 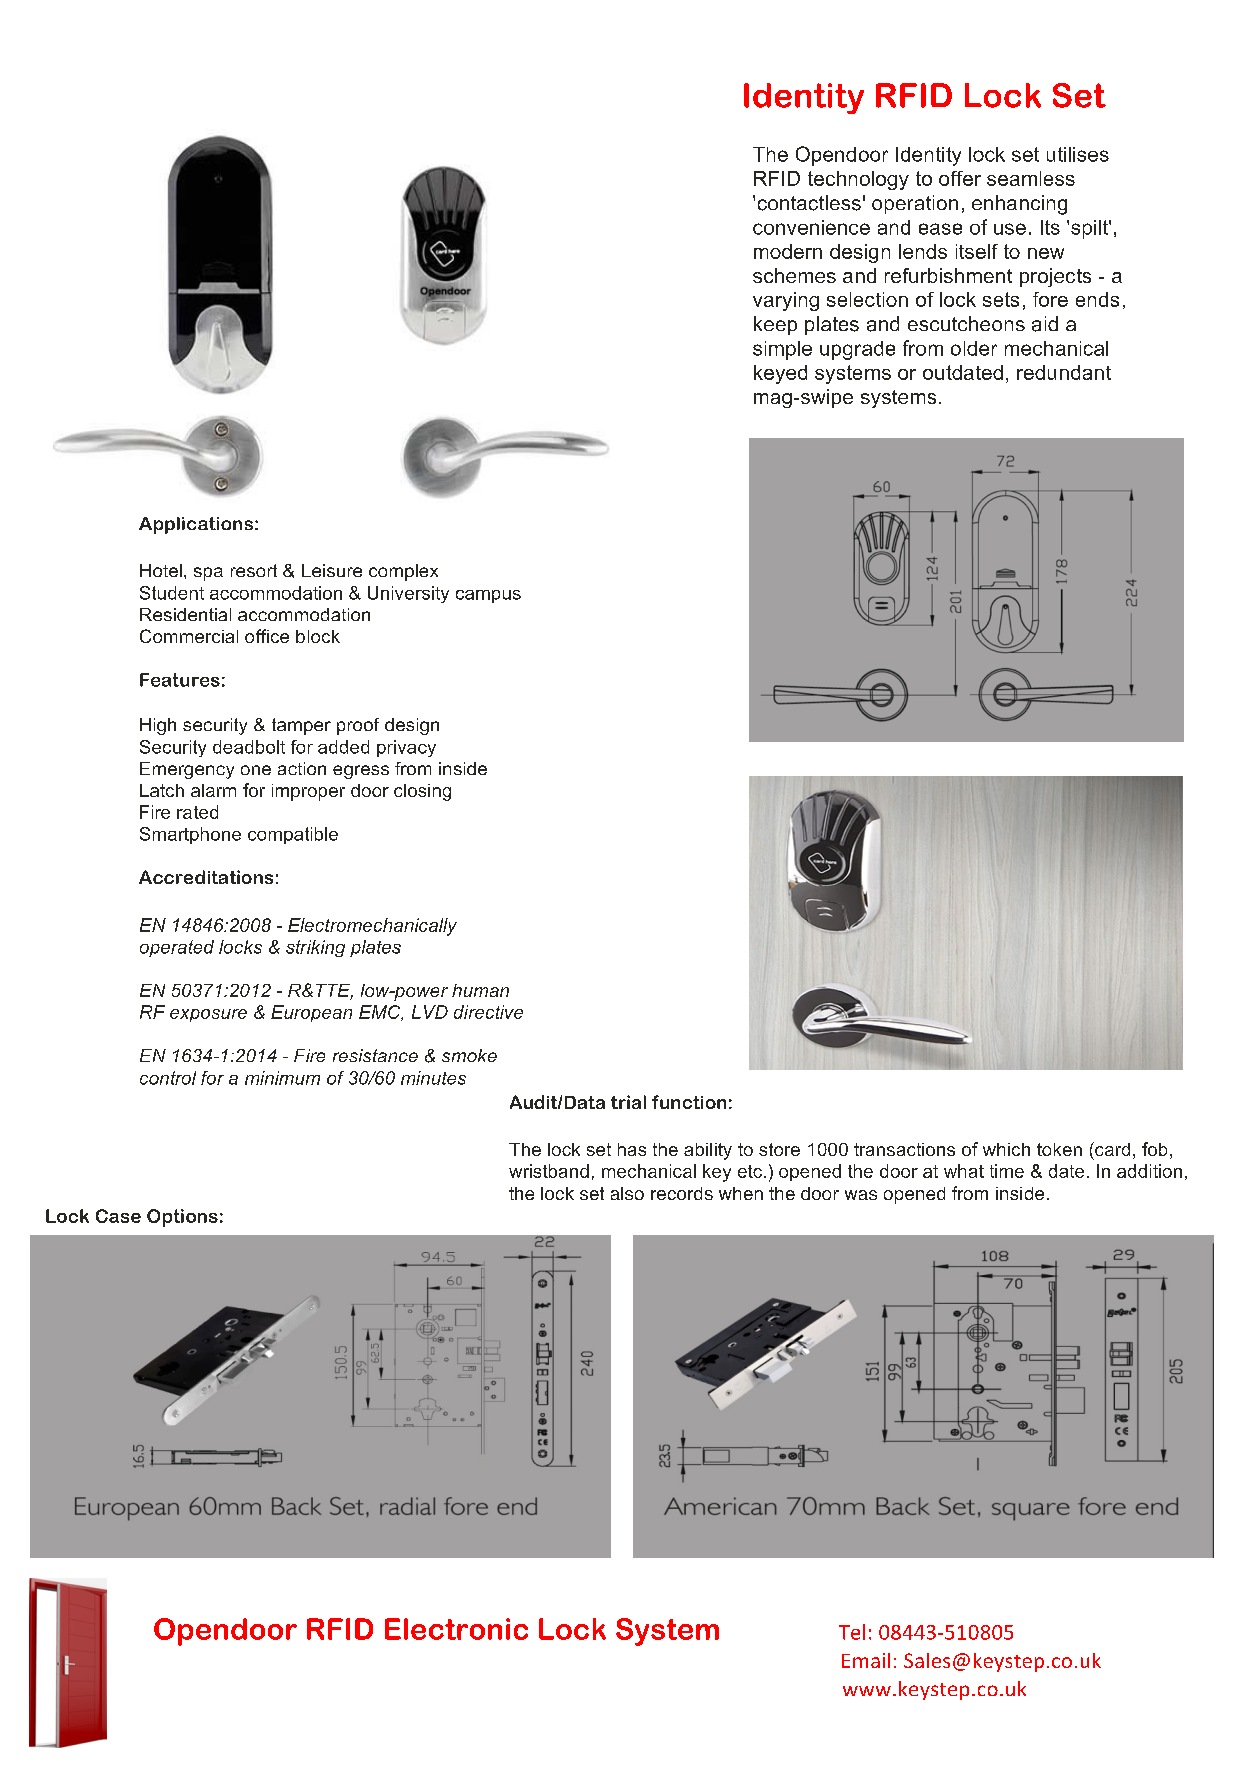 I want to click on Electronic, so click(x=456, y=1629).
